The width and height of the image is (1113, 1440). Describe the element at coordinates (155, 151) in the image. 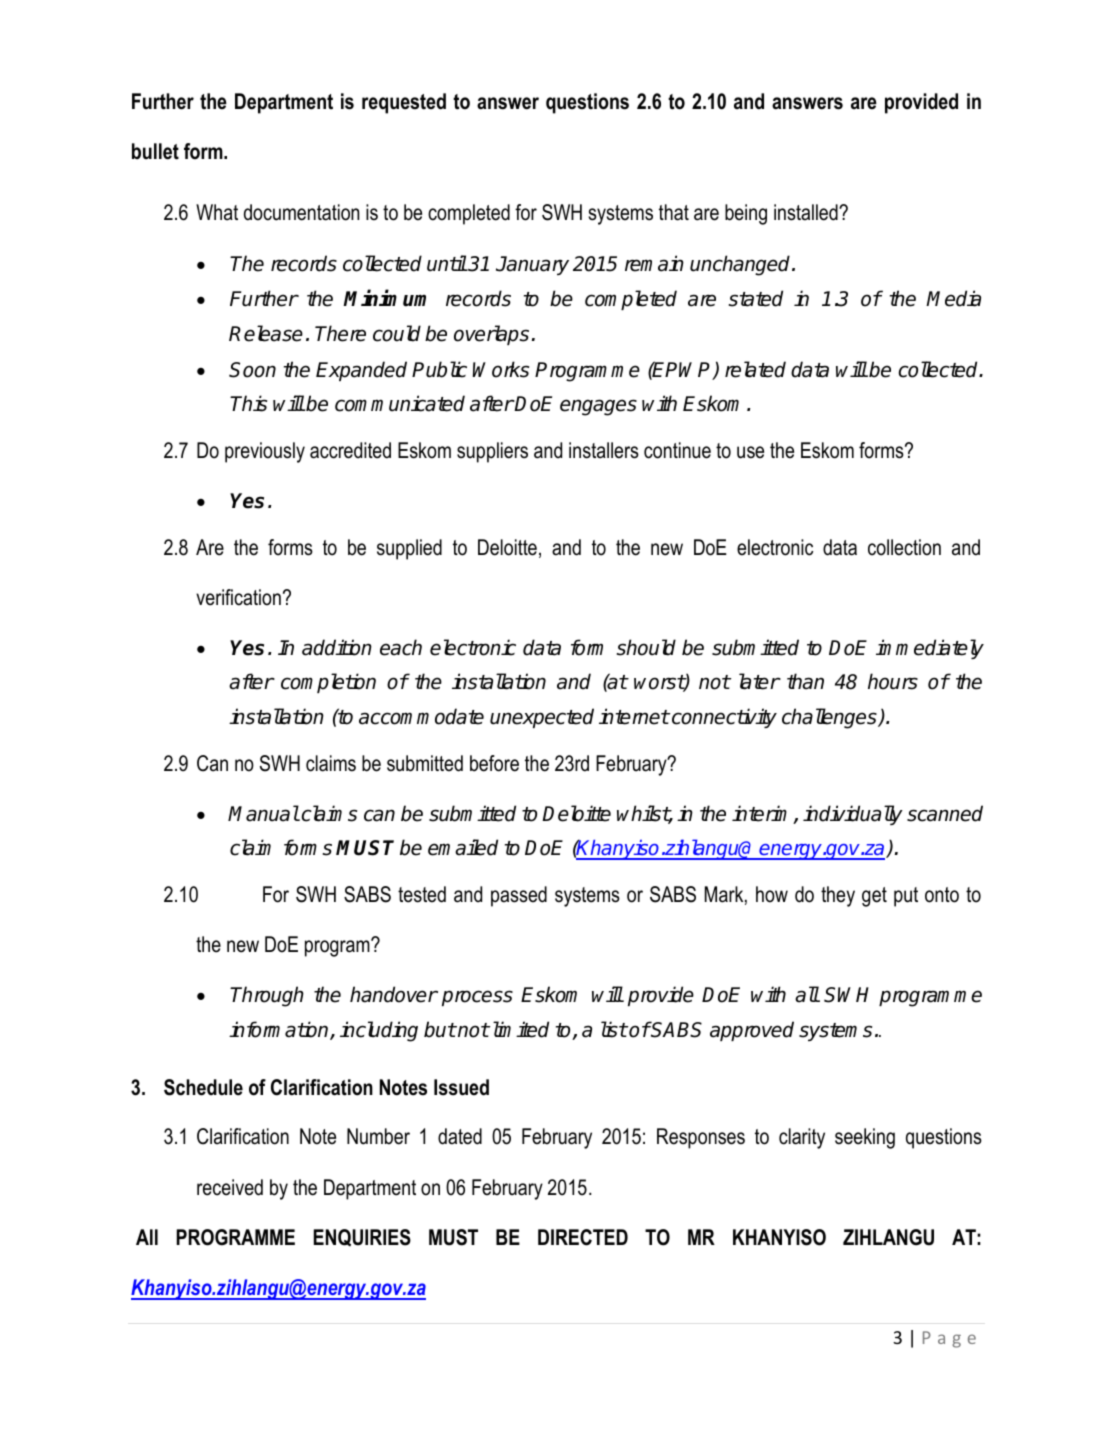

I see `bullet` at that location.
